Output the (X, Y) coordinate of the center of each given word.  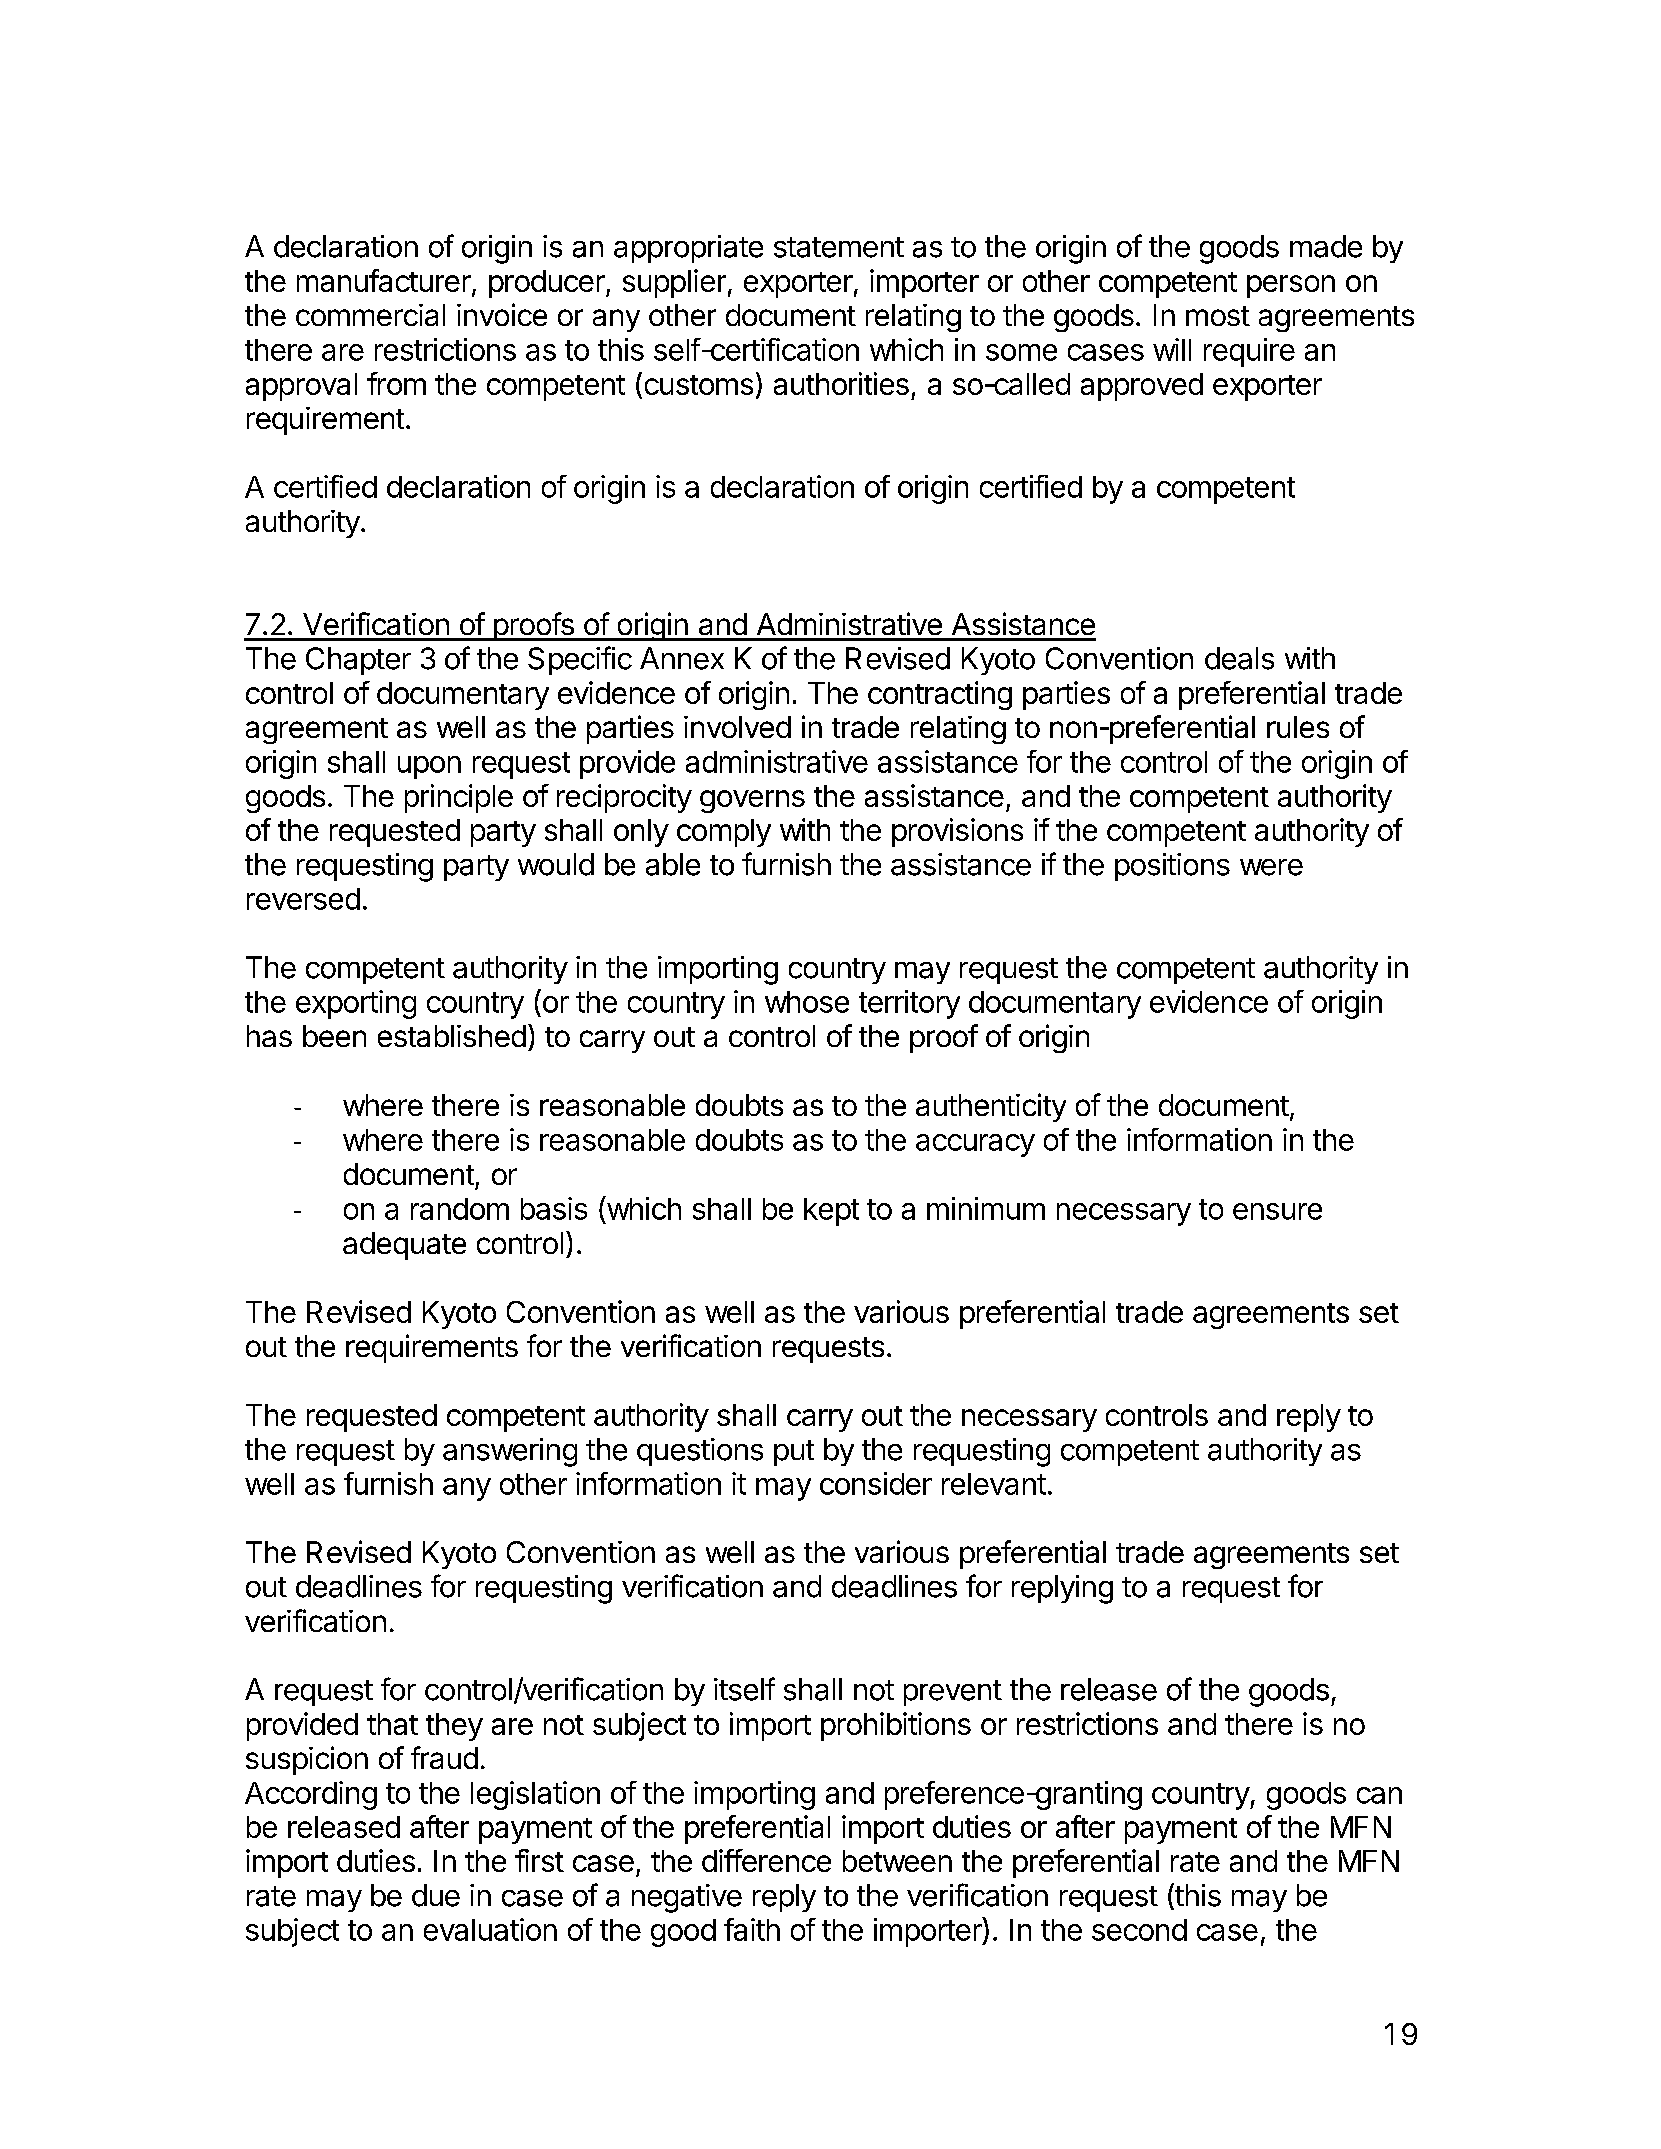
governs (752, 801)
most (1218, 316)
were (1271, 867)
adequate (404, 1246)
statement (839, 247)
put (794, 1453)
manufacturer (385, 282)
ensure (1277, 1211)
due (436, 1895)
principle (459, 798)
